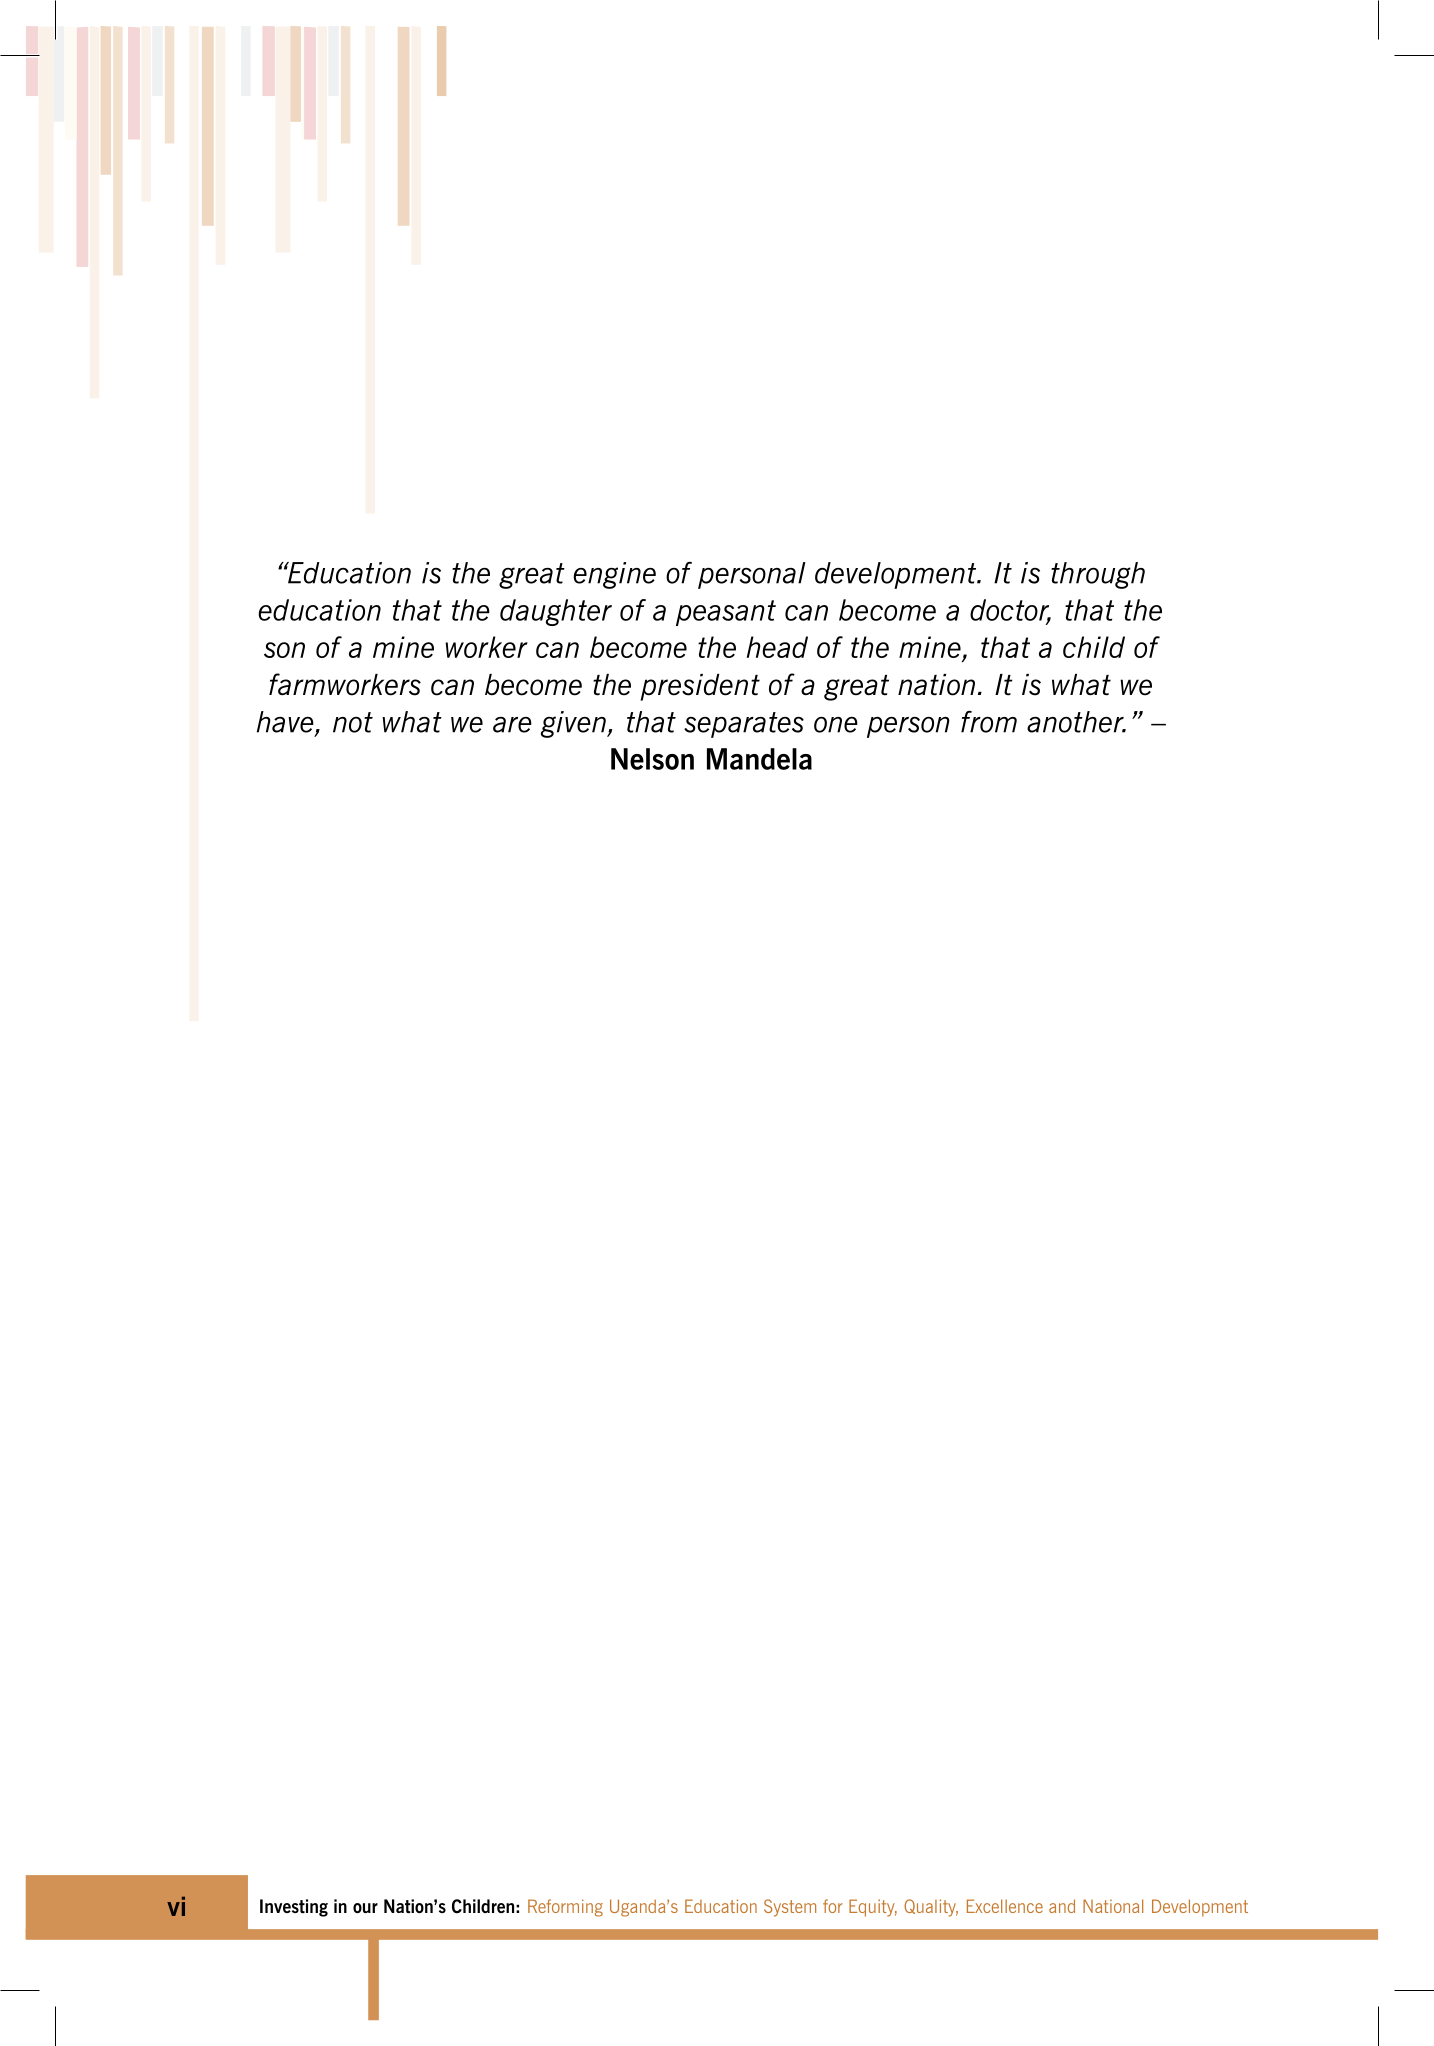 This screenshot has width=1434, height=2046. I want to click on doctor, so click(1010, 611).
